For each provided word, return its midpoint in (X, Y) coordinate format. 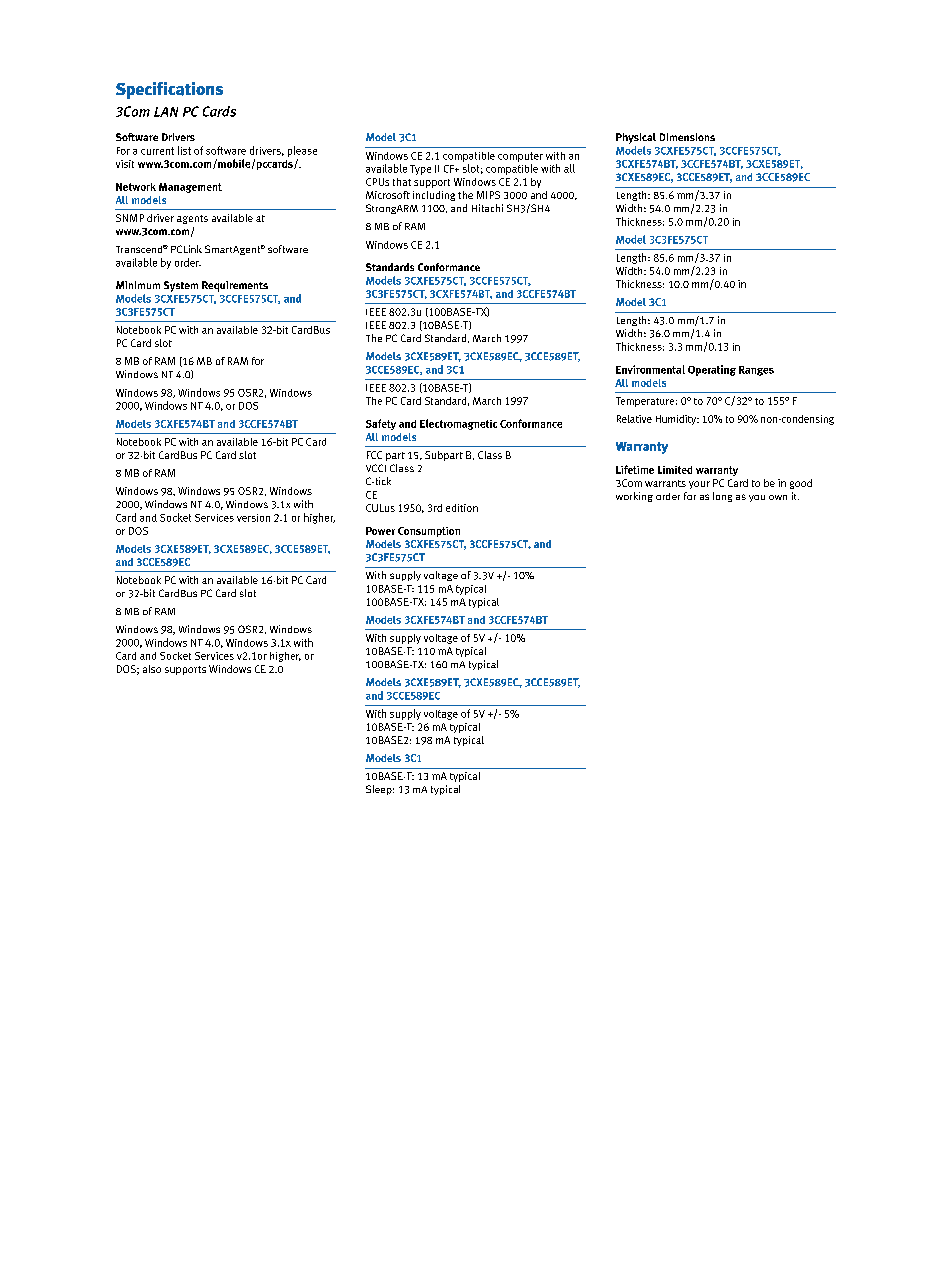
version (253, 518)
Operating (712, 370)
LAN (166, 112)
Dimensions (687, 137)
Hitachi (487, 208)
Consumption (429, 532)
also (152, 669)
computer (520, 157)
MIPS (488, 195)
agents (192, 219)
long (722, 497)
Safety (381, 424)
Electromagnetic (458, 424)
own (778, 497)
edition (462, 508)
